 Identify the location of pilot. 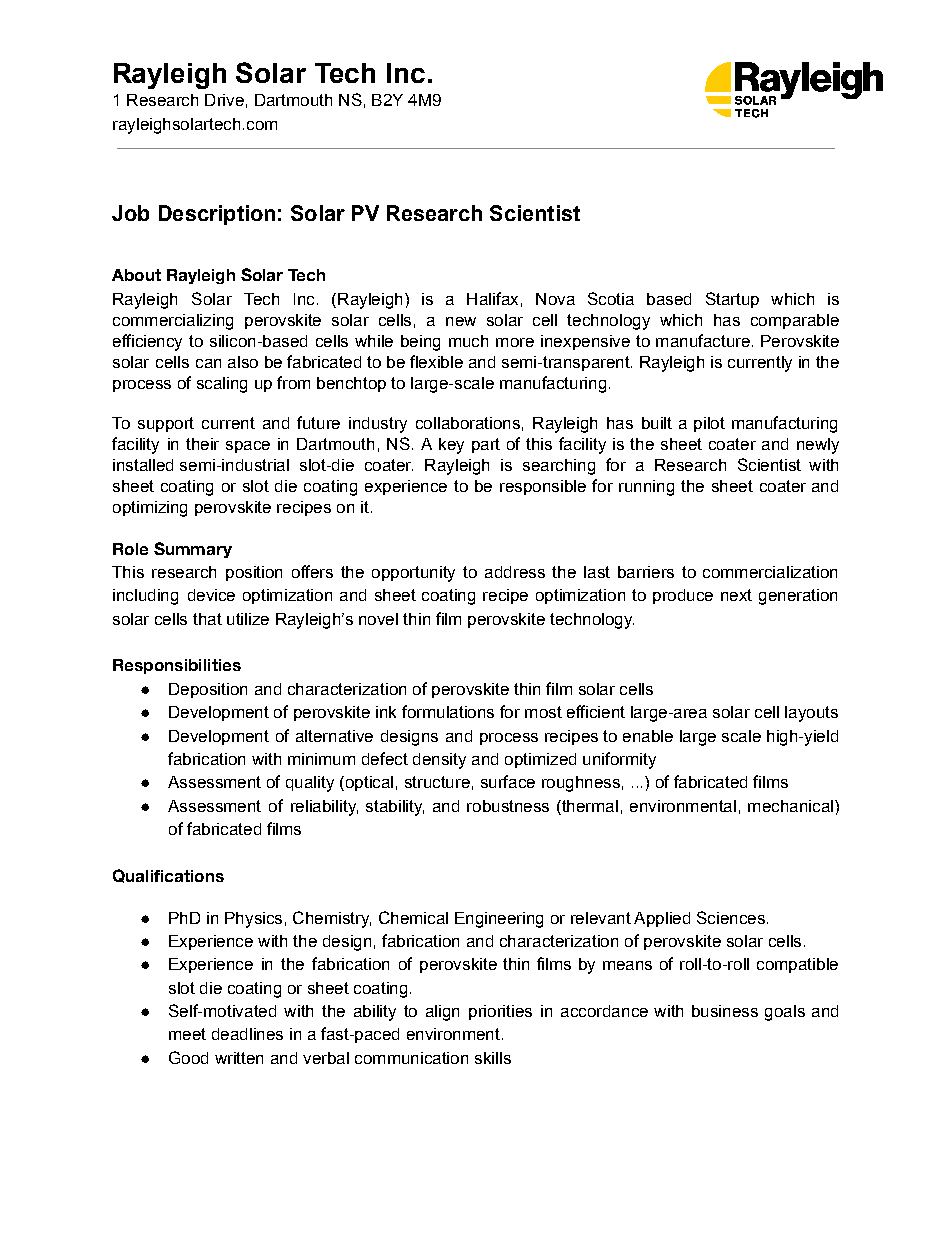
(709, 424).
